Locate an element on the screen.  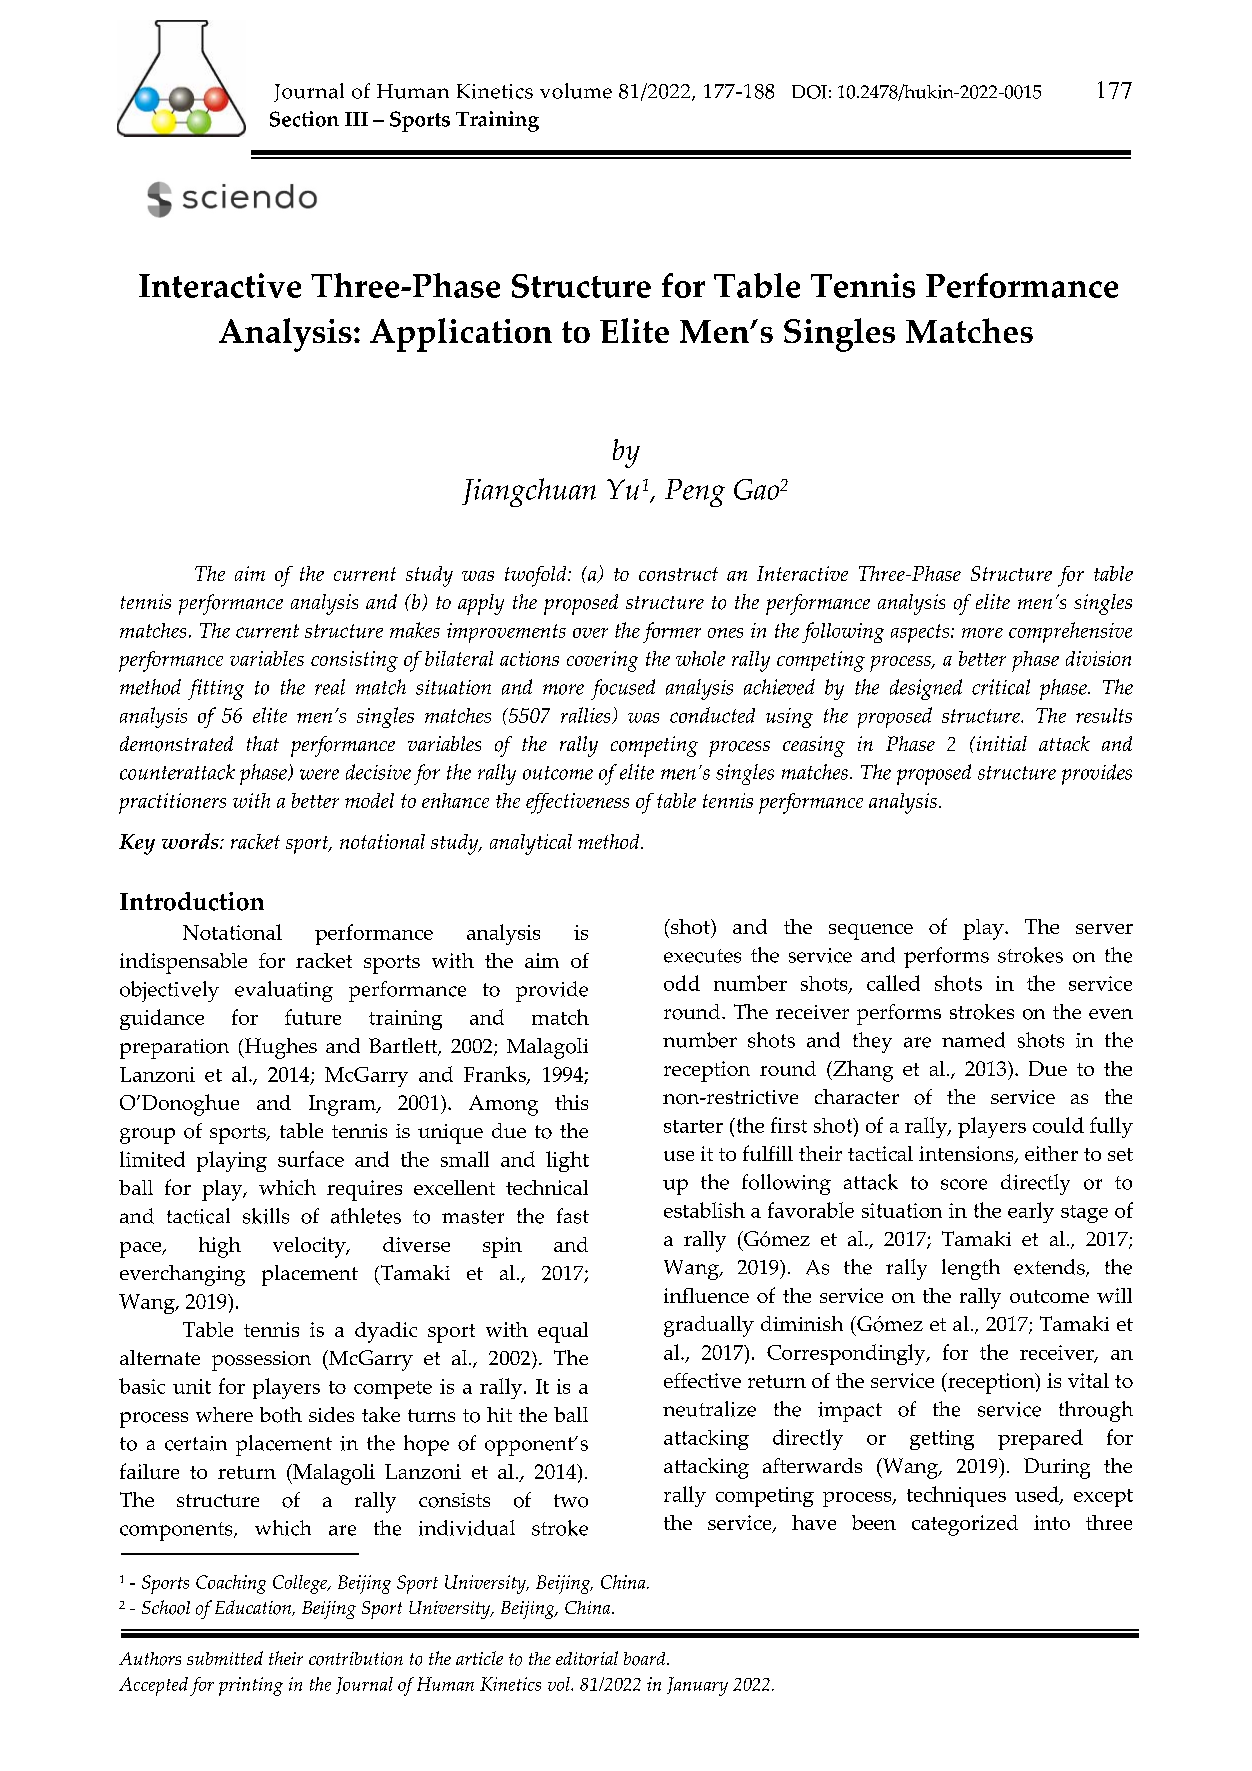
Section is located at coordinates (304, 119).
